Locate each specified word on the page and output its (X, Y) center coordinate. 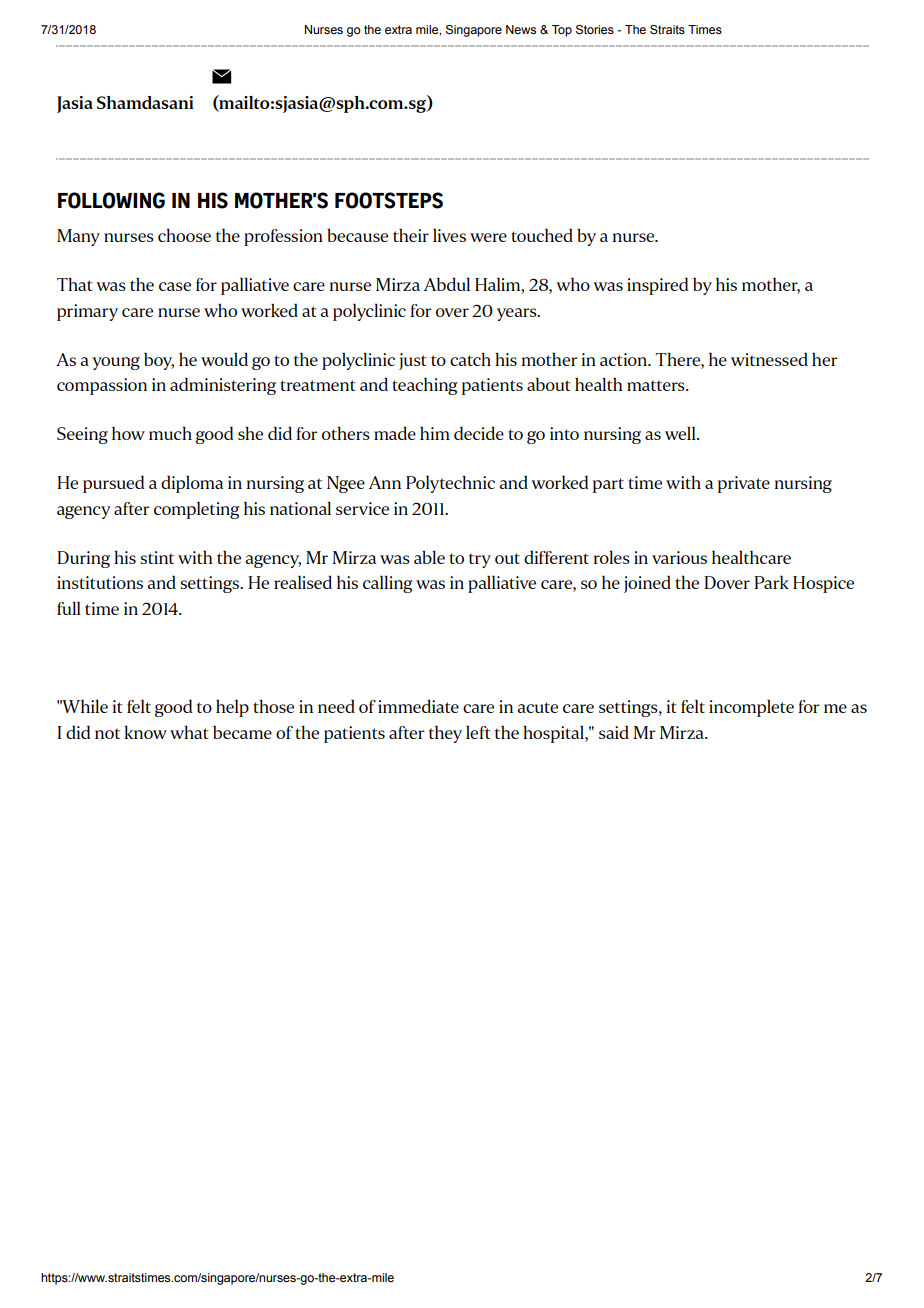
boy (159, 361)
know (145, 732)
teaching (424, 386)
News (521, 29)
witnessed (769, 359)
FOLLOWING (111, 200)
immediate (418, 706)
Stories (595, 30)
